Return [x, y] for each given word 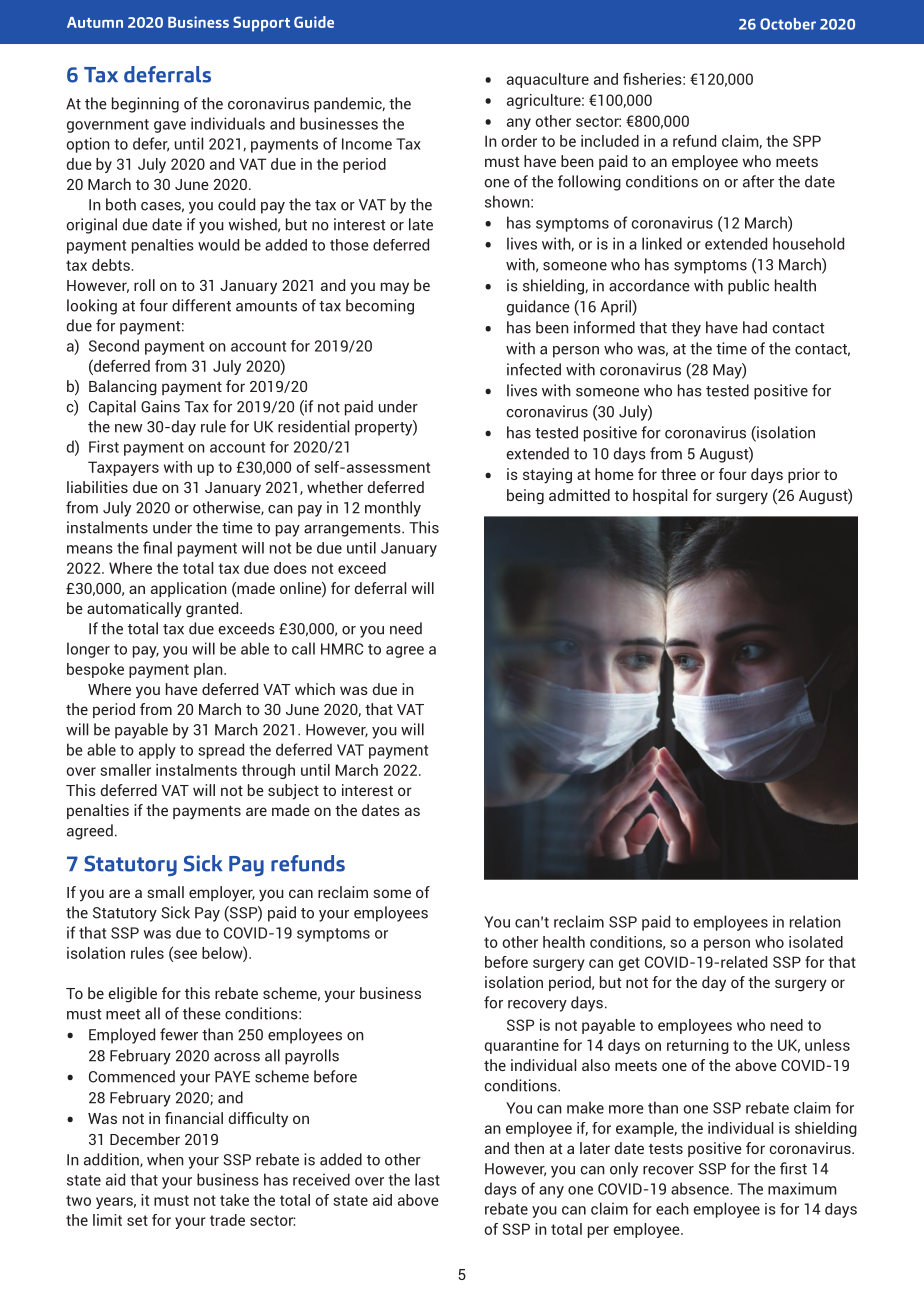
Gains [160, 406]
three [678, 474]
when [165, 1159]
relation [815, 921]
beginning [145, 105]
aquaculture [548, 80]
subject [293, 792]
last [427, 1179]
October [788, 24]
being [525, 497]
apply [157, 751]
